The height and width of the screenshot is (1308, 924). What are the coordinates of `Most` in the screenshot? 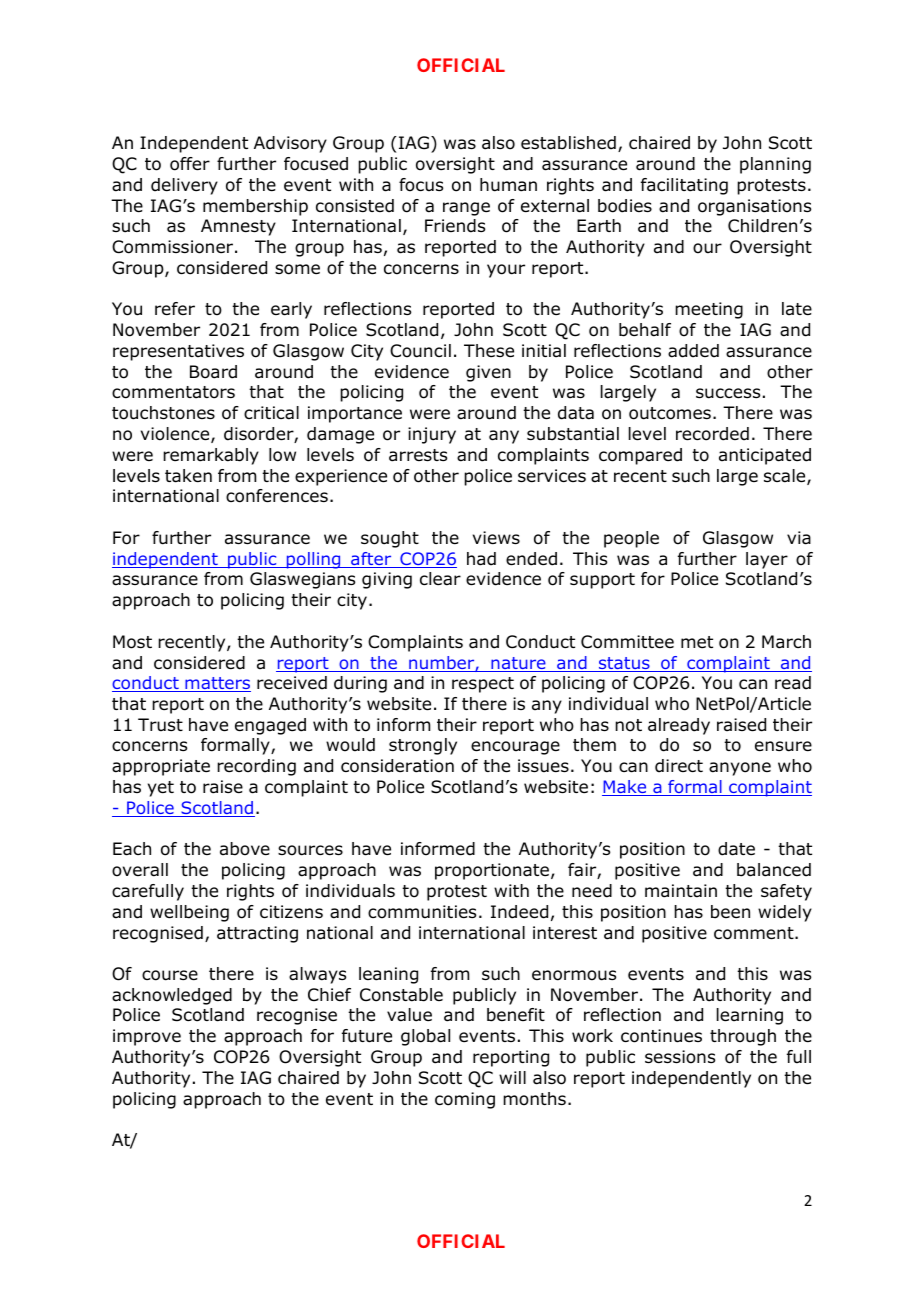 It's located at (132, 642).
